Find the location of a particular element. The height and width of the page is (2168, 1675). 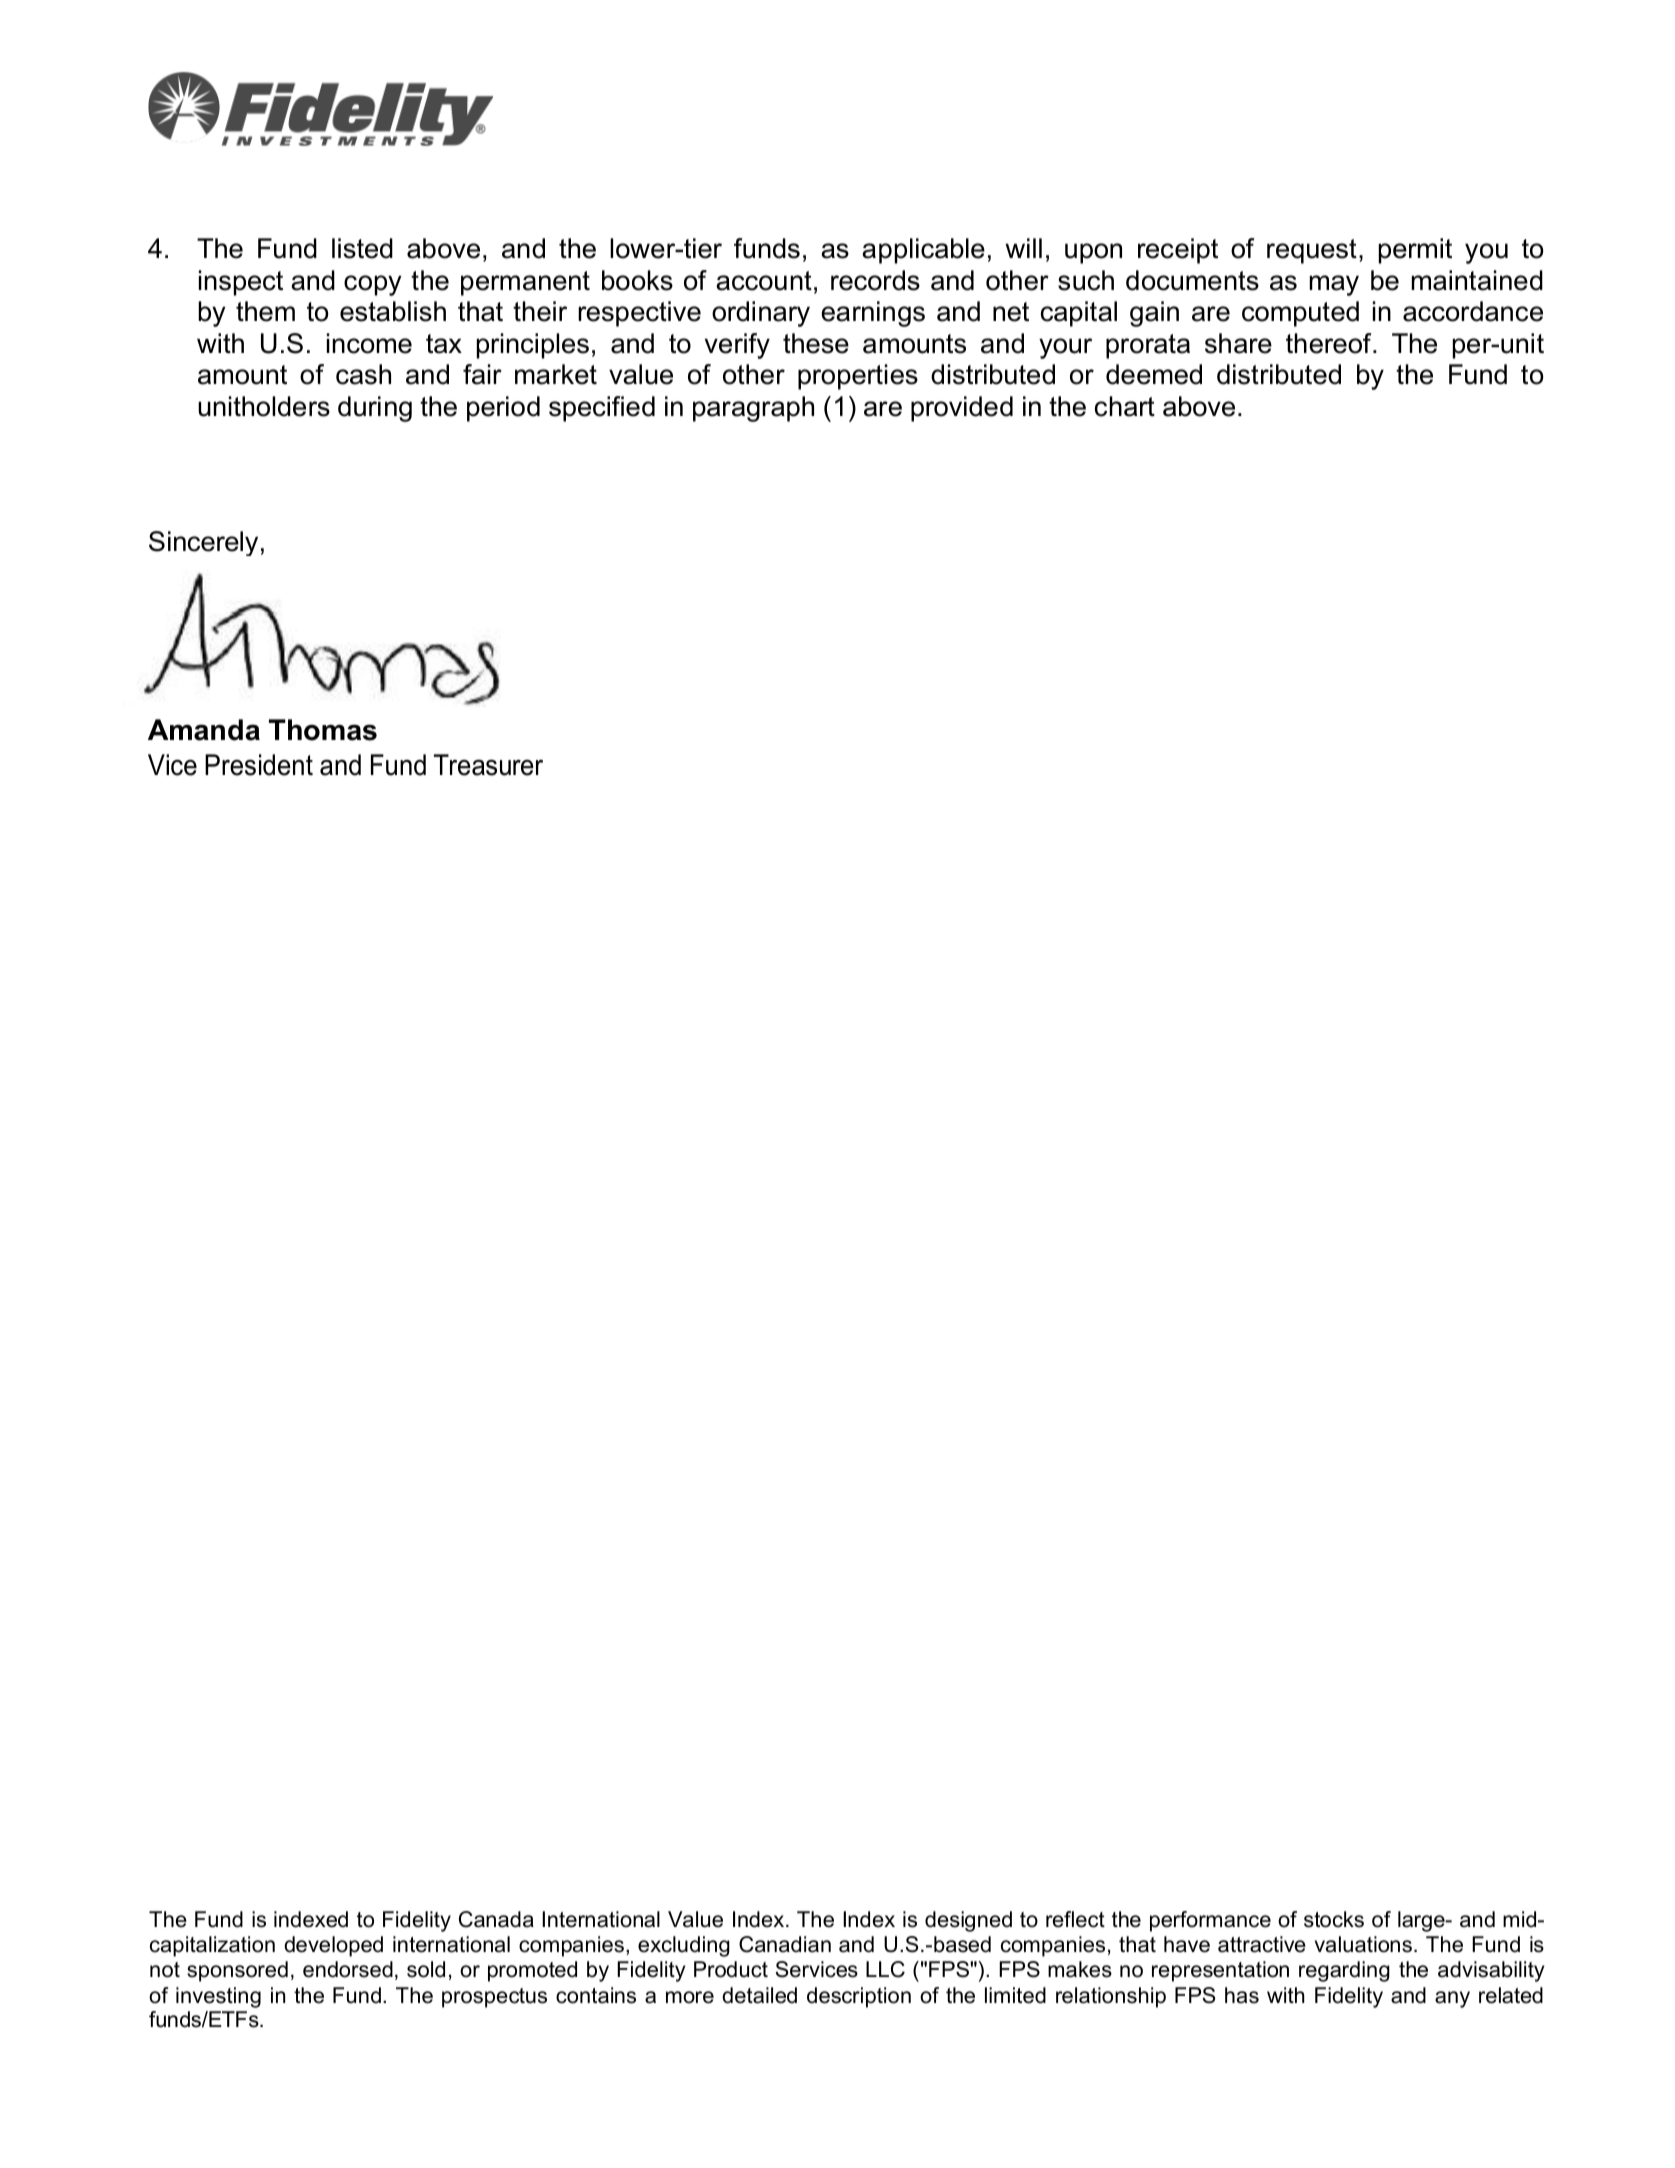

Thomas is located at coordinates (323, 730).
